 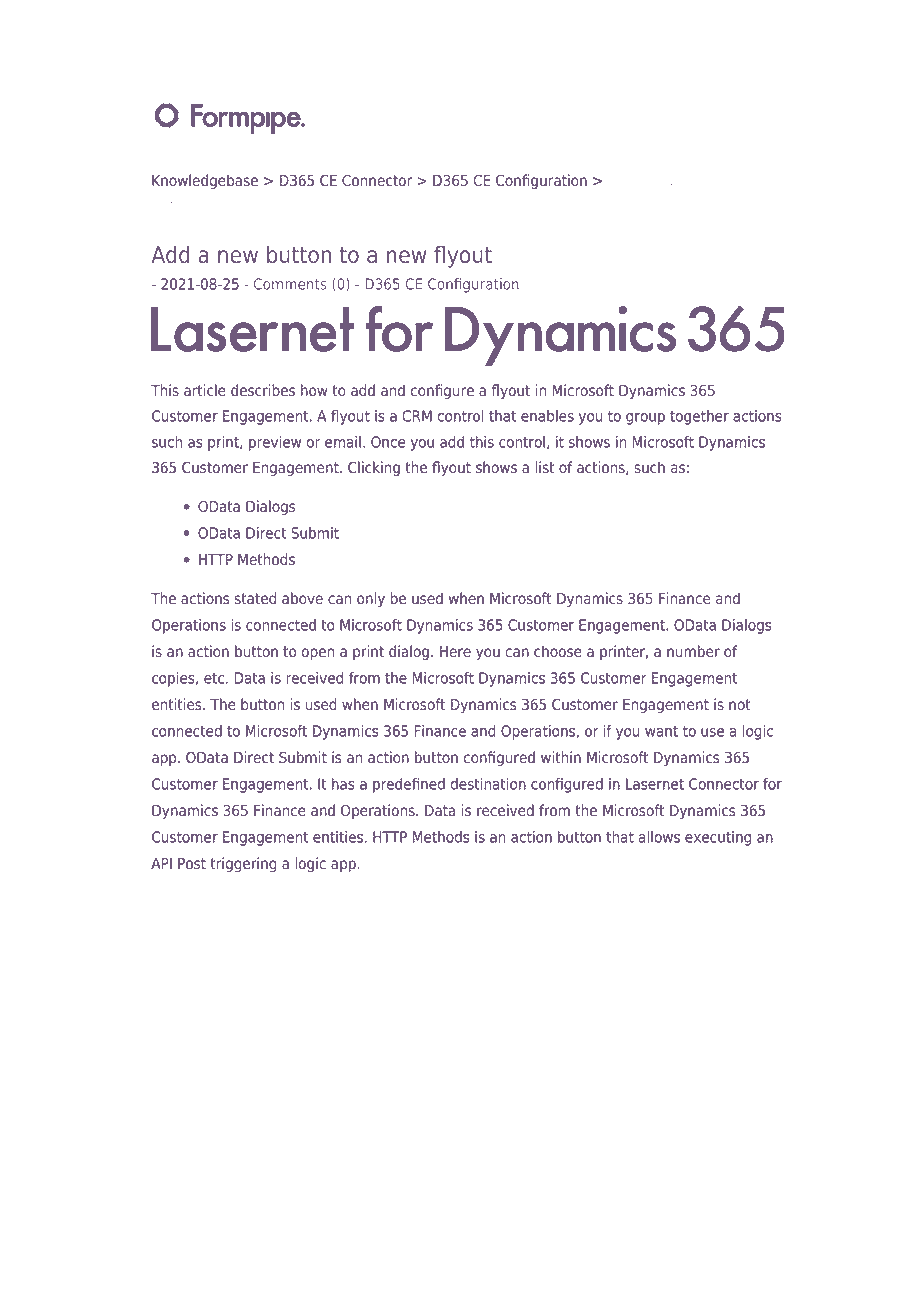 I want to click on Comments, so click(x=290, y=284).
